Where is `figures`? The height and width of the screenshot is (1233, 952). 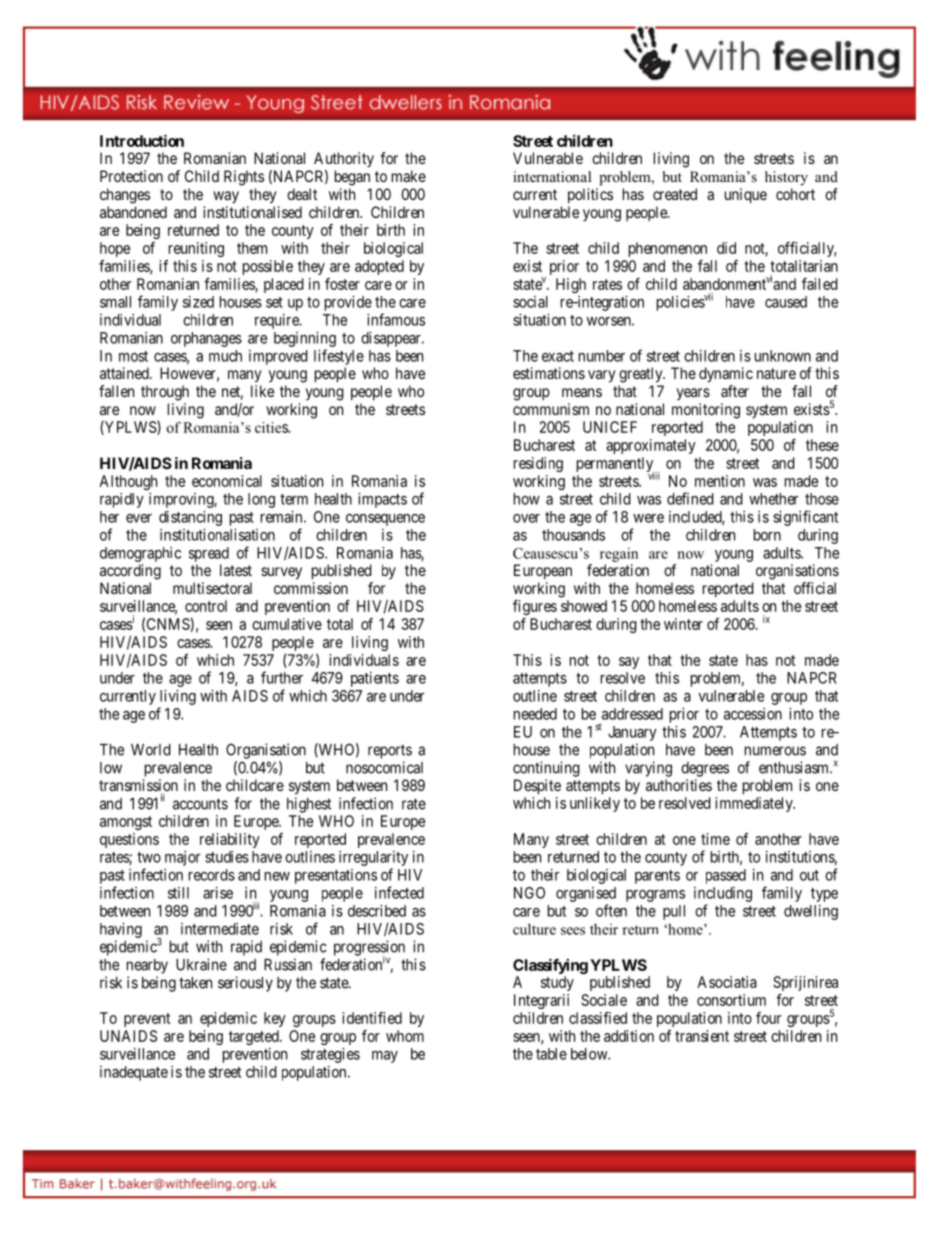
figures is located at coordinates (535, 607).
